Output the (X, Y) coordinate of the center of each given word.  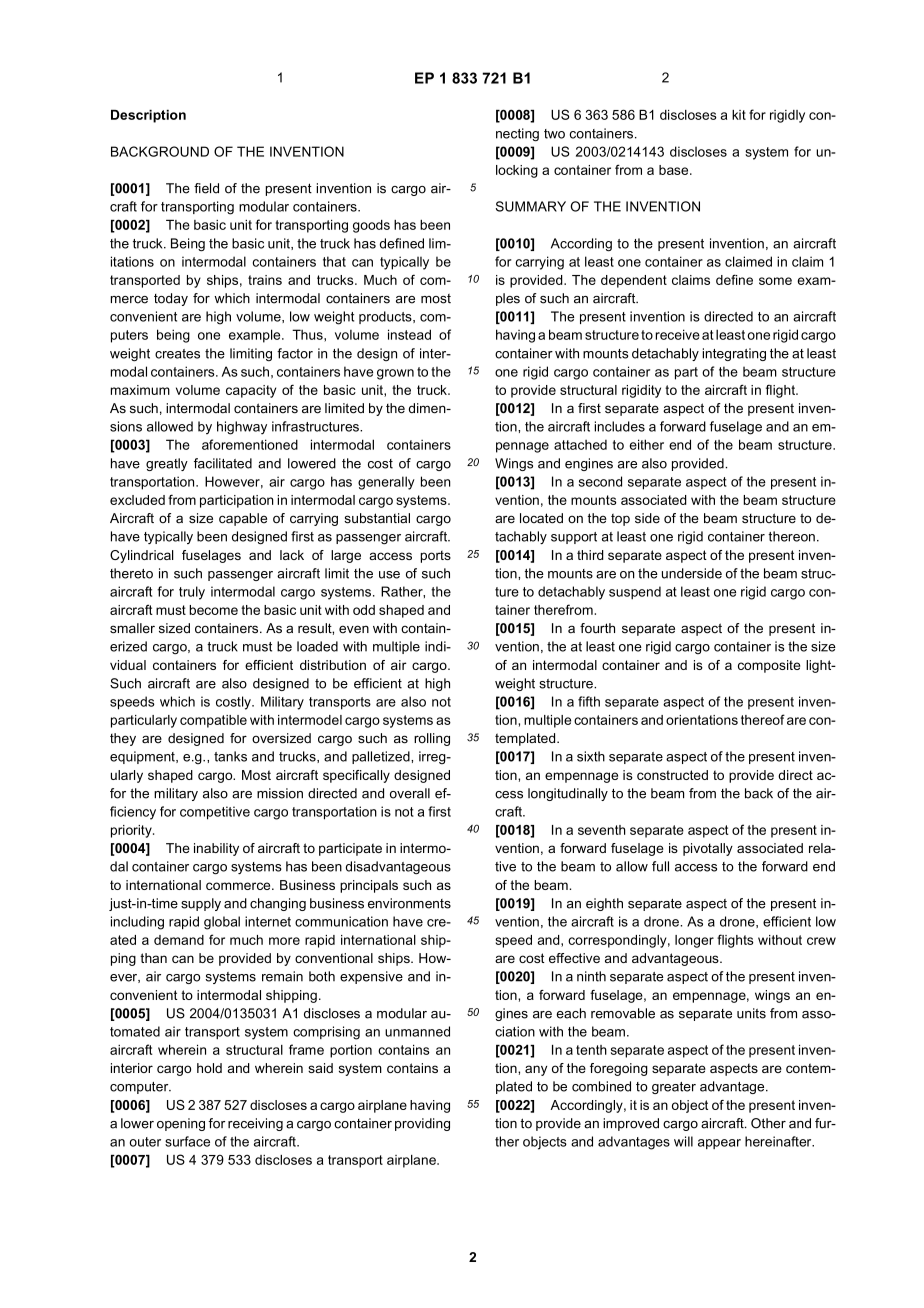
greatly (167, 464)
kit (739, 115)
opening (181, 1124)
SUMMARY (531, 206)
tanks (230, 756)
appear (719, 1144)
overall (410, 793)
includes (619, 426)
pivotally (708, 849)
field (206, 188)
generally (386, 483)
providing (422, 1124)
